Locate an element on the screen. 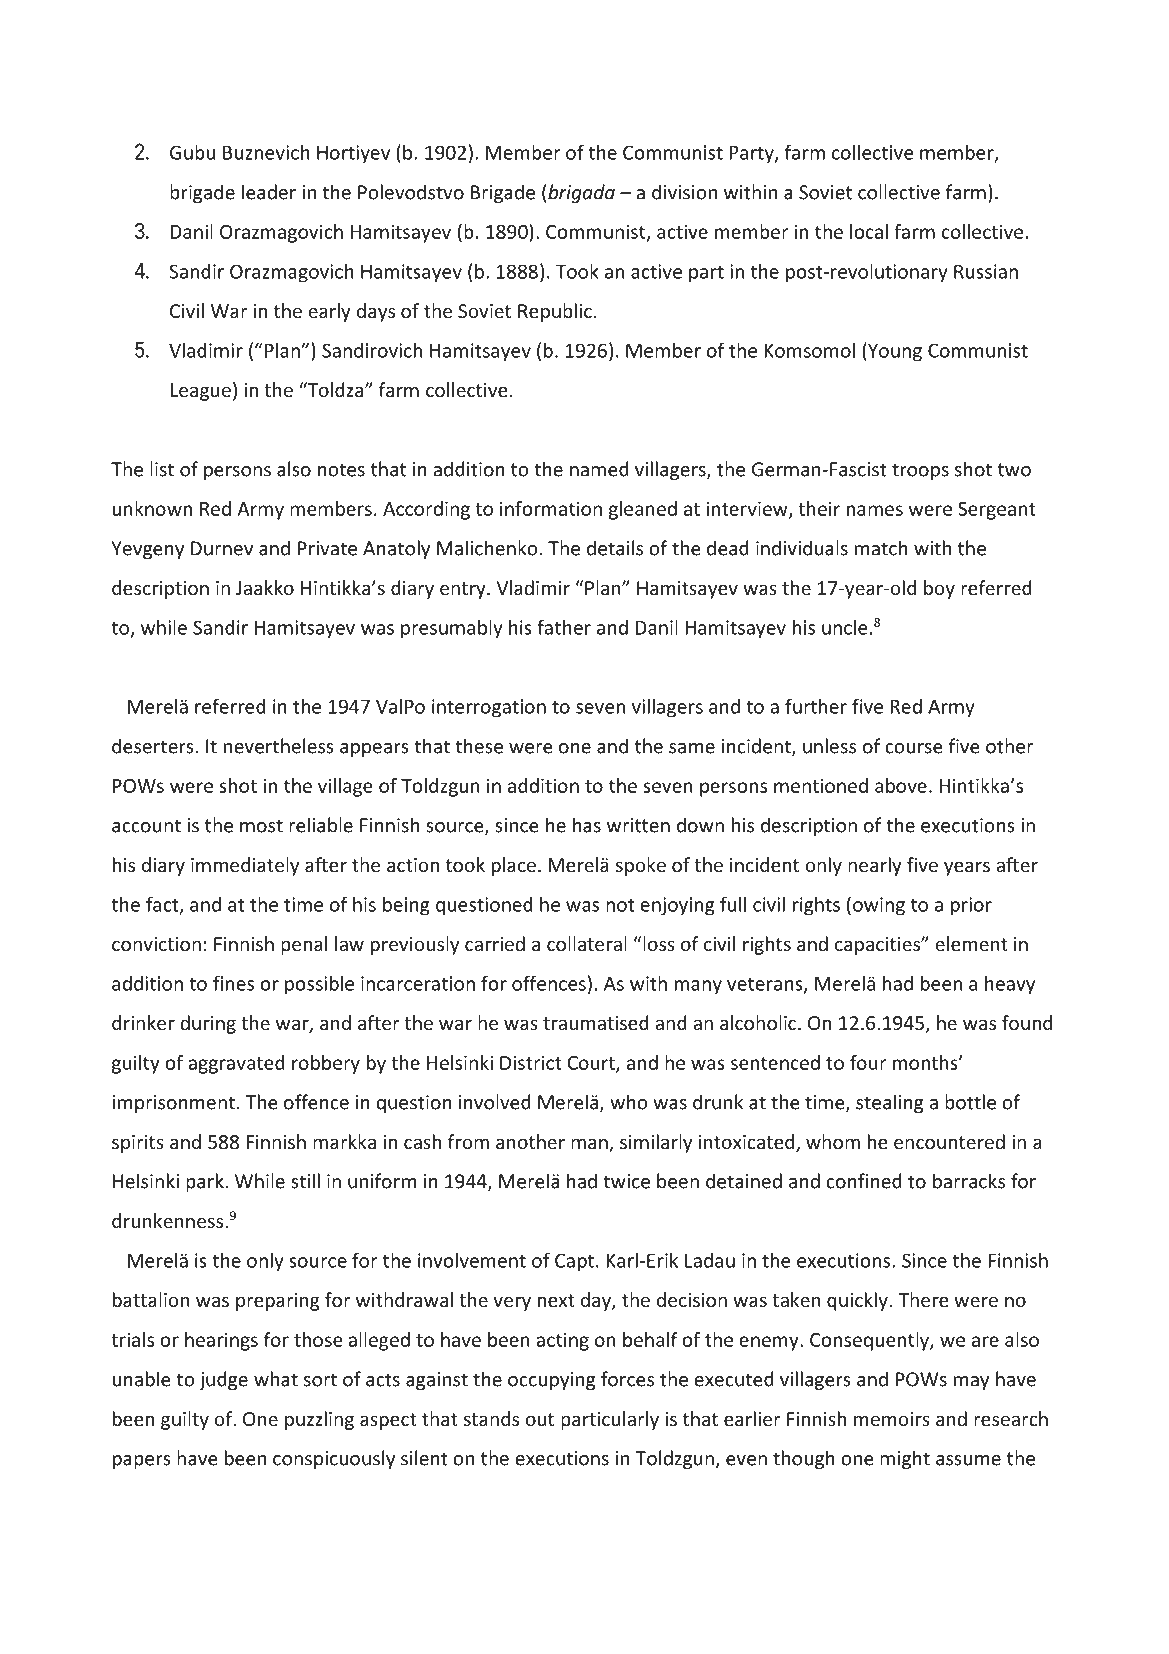 The width and height of the screenshot is (1169, 1654). judge is located at coordinates (223, 1380).
